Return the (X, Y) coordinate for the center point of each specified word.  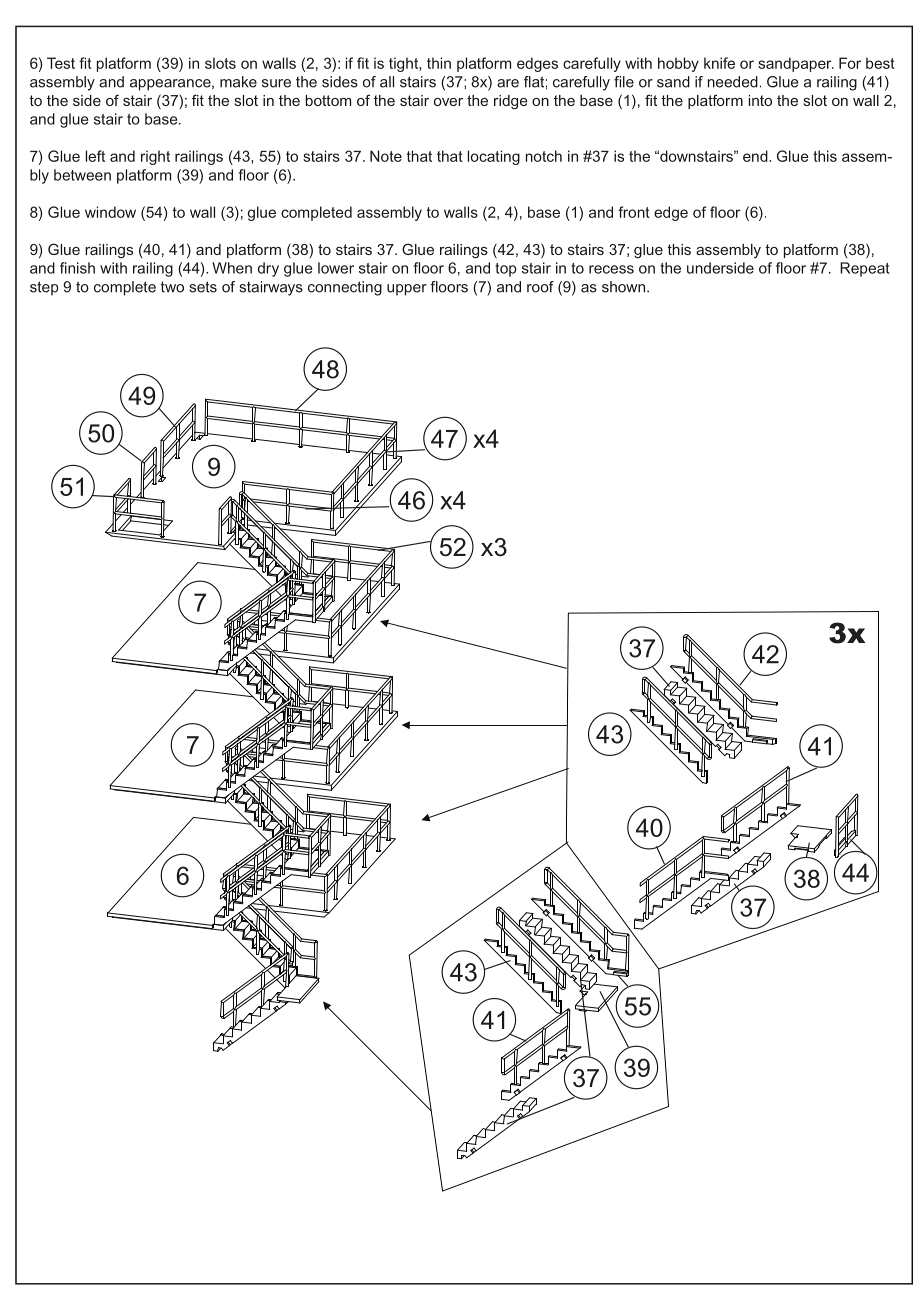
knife (719, 63)
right (155, 157)
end (756, 156)
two (172, 287)
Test (61, 63)
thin (439, 63)
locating (494, 157)
